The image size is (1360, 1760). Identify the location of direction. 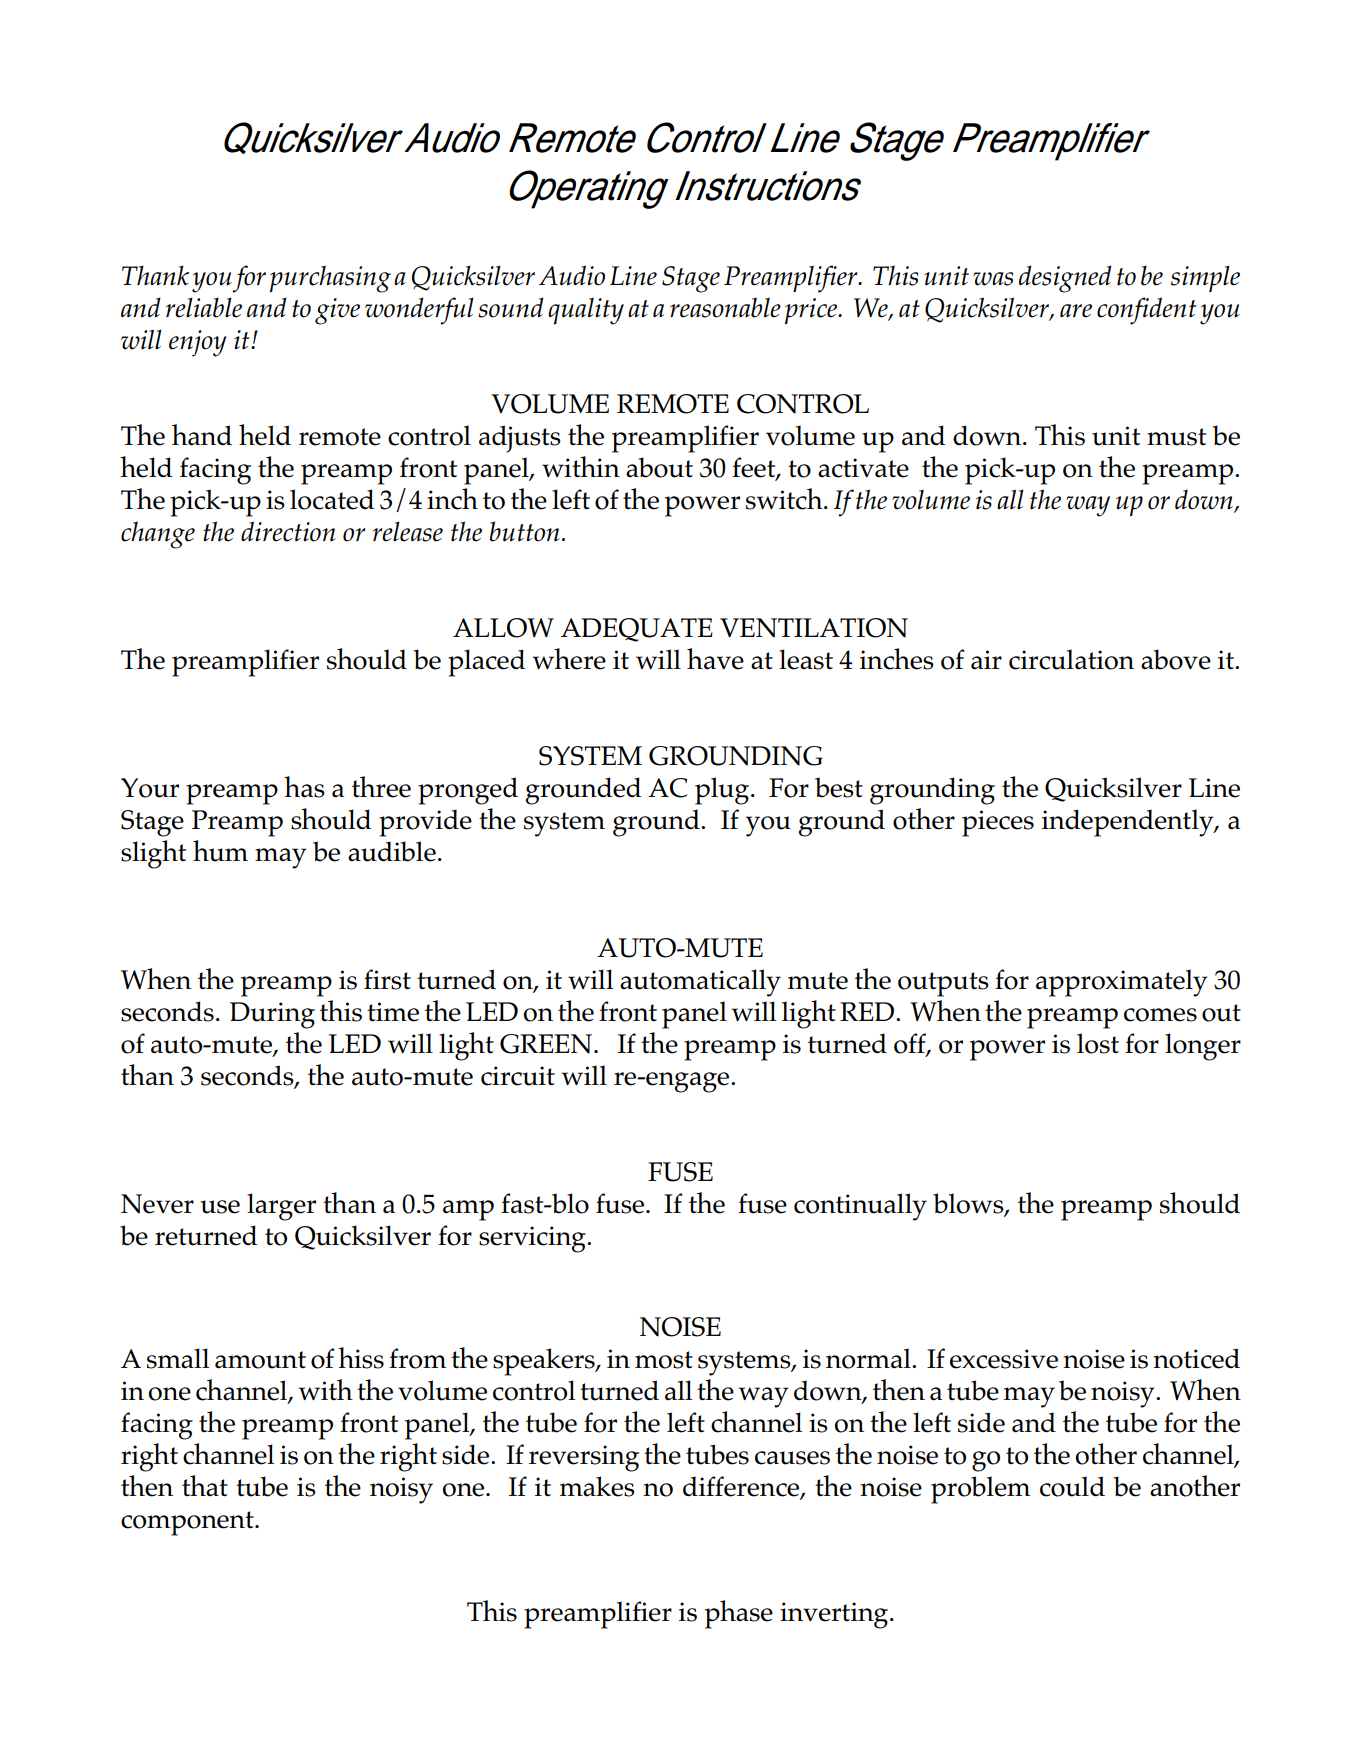
(288, 531).
